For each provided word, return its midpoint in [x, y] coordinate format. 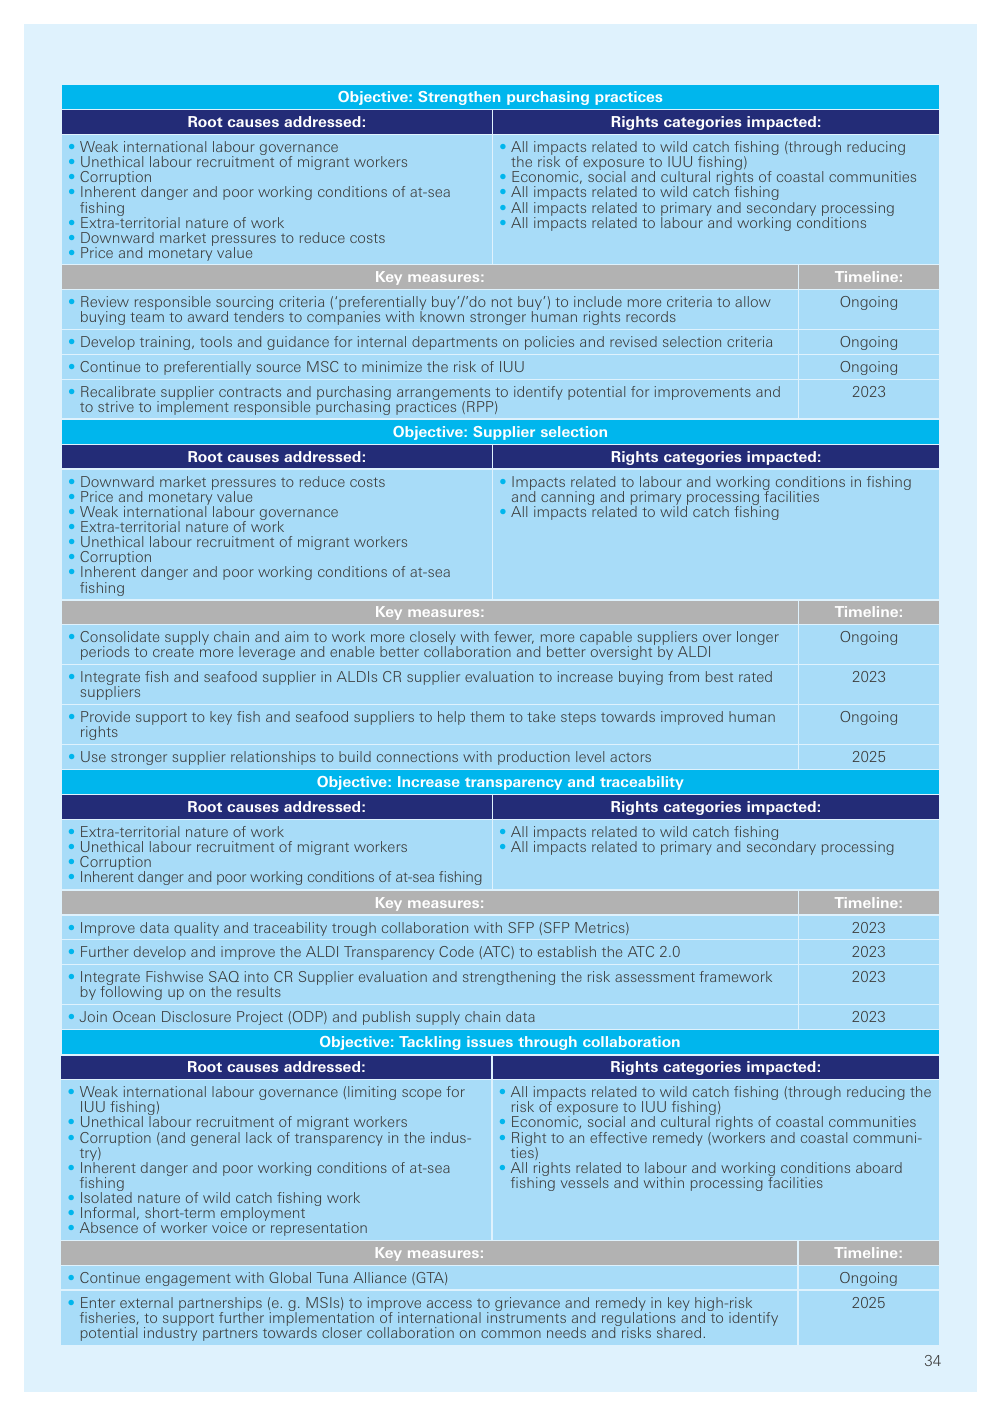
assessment [655, 977]
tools [216, 341]
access [449, 1304]
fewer [514, 637]
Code [456, 951]
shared [679, 1332]
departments [454, 343]
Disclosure [196, 1016]
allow [753, 301]
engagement [188, 1279]
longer [758, 638]
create [173, 652]
